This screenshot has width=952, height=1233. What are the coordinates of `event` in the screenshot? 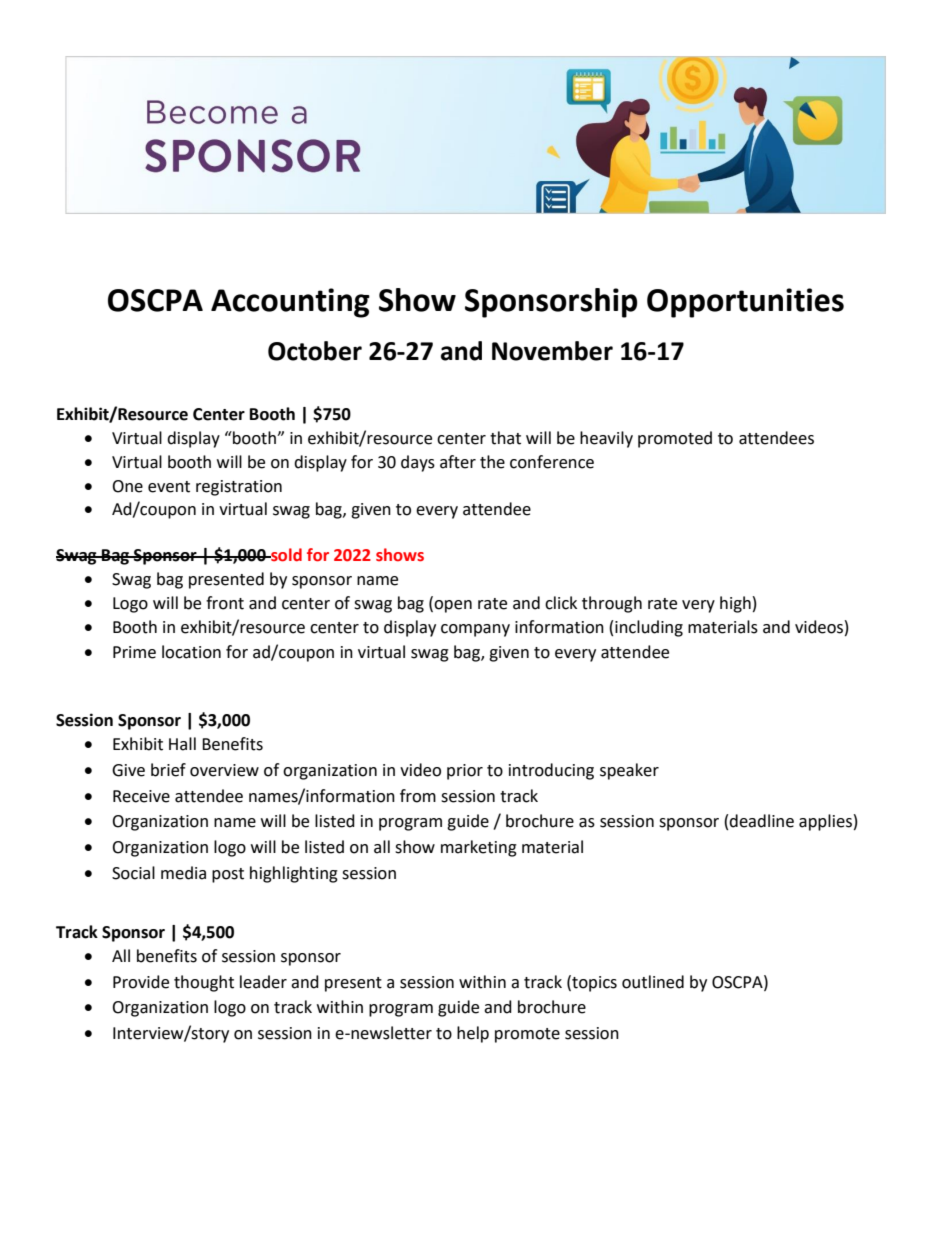 It's located at (169, 487).
